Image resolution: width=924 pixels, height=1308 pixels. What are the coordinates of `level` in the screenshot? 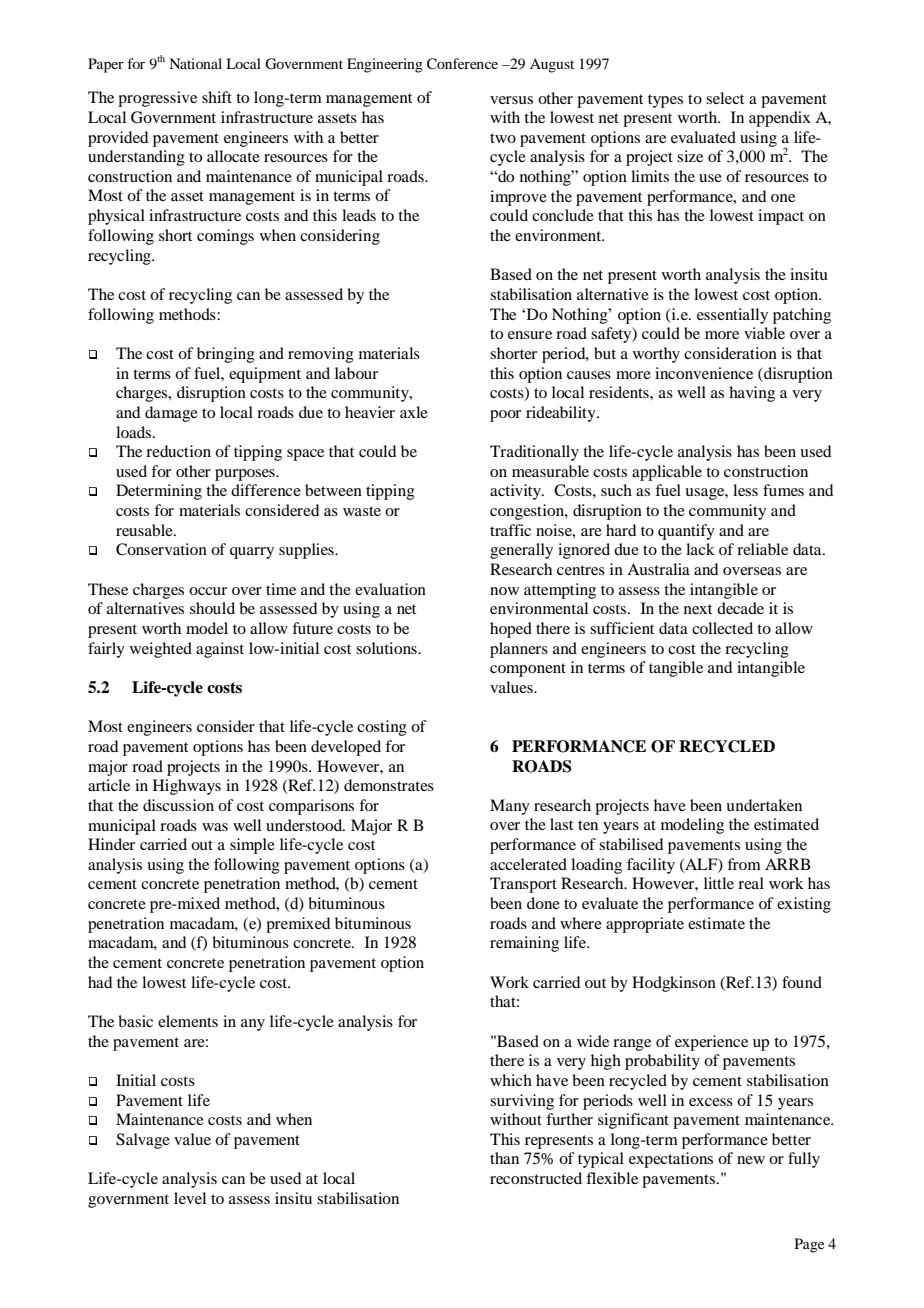 It's located at (190, 1198).
